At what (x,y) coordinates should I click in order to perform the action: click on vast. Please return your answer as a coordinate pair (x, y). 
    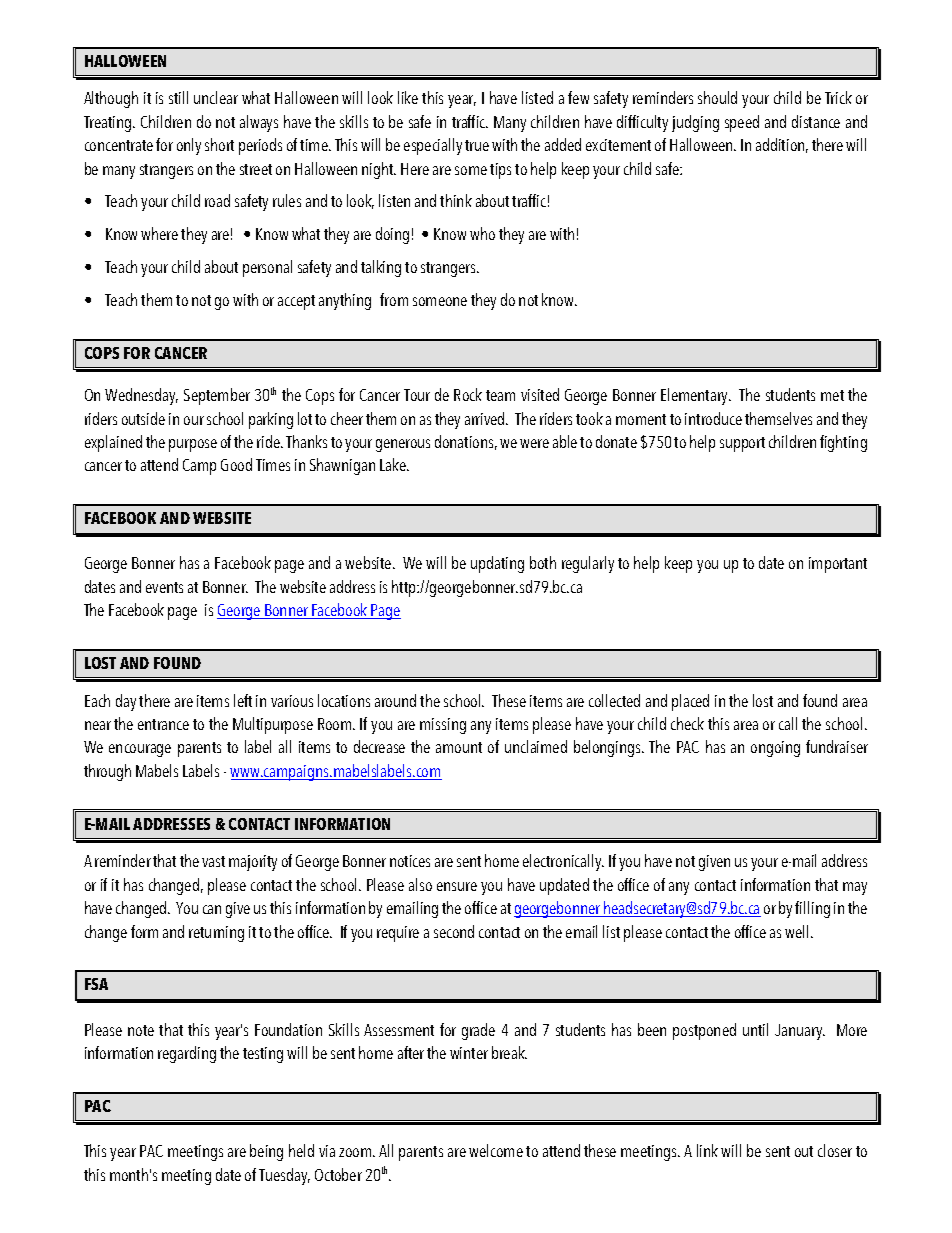
    Looking at the image, I should click on (213, 861).
